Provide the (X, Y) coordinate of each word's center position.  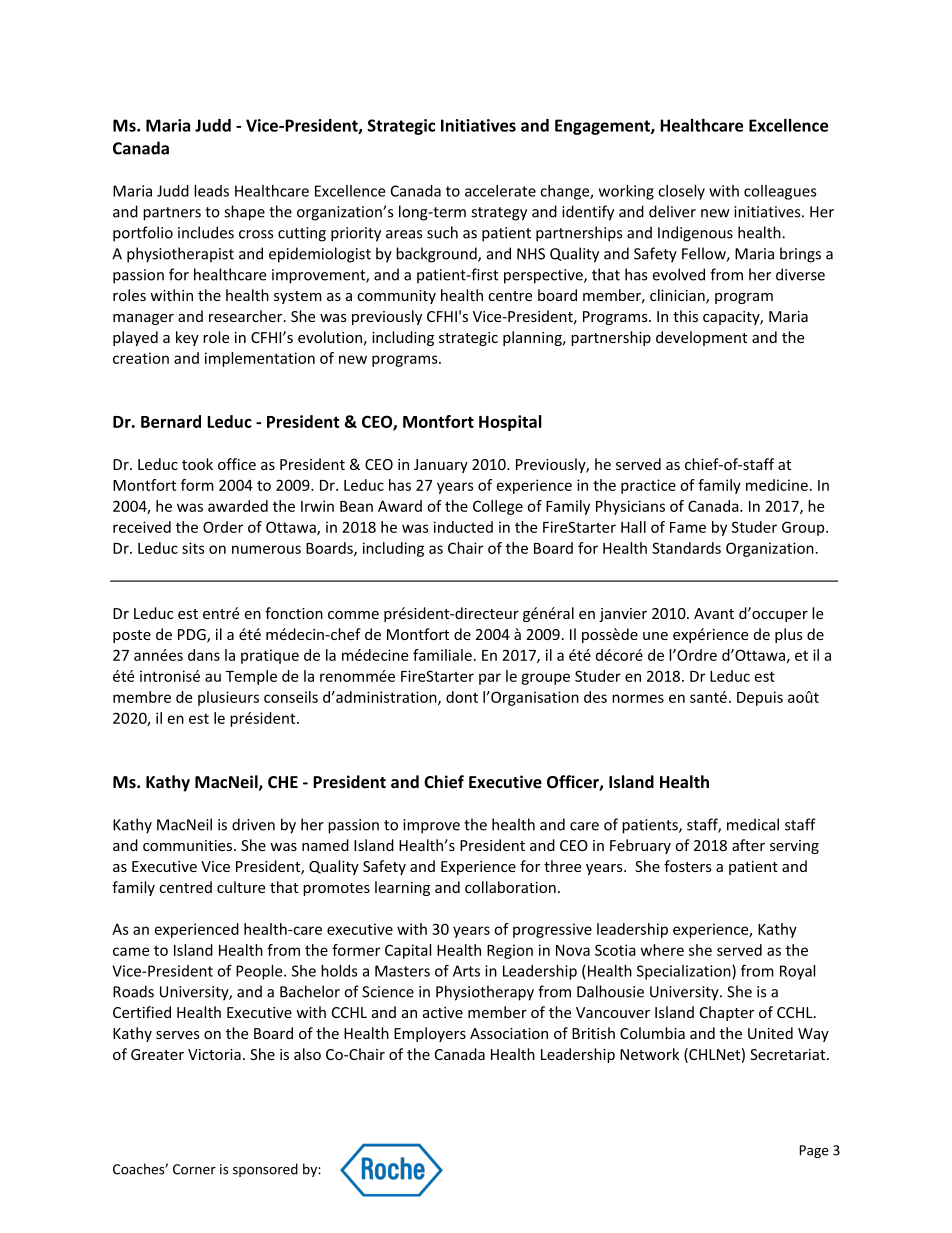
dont (462, 697)
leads (211, 191)
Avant (714, 613)
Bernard (171, 421)
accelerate (500, 191)
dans (204, 655)
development (701, 338)
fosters (688, 866)
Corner (194, 1169)
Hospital (510, 423)
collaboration (510, 887)
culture (241, 887)
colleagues (780, 192)
